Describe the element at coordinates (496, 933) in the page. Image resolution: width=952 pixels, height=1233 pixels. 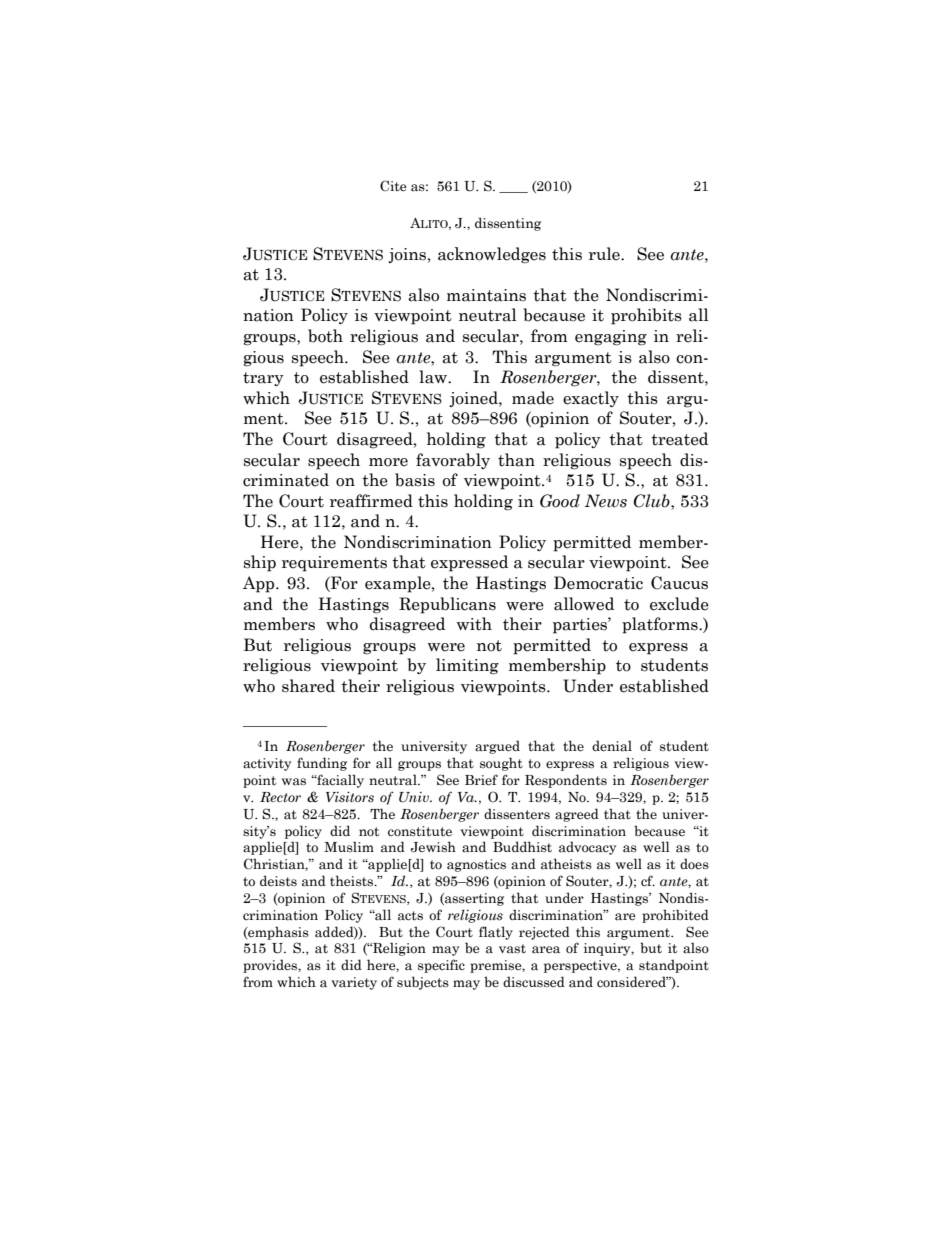
I see `flatly` at that location.
